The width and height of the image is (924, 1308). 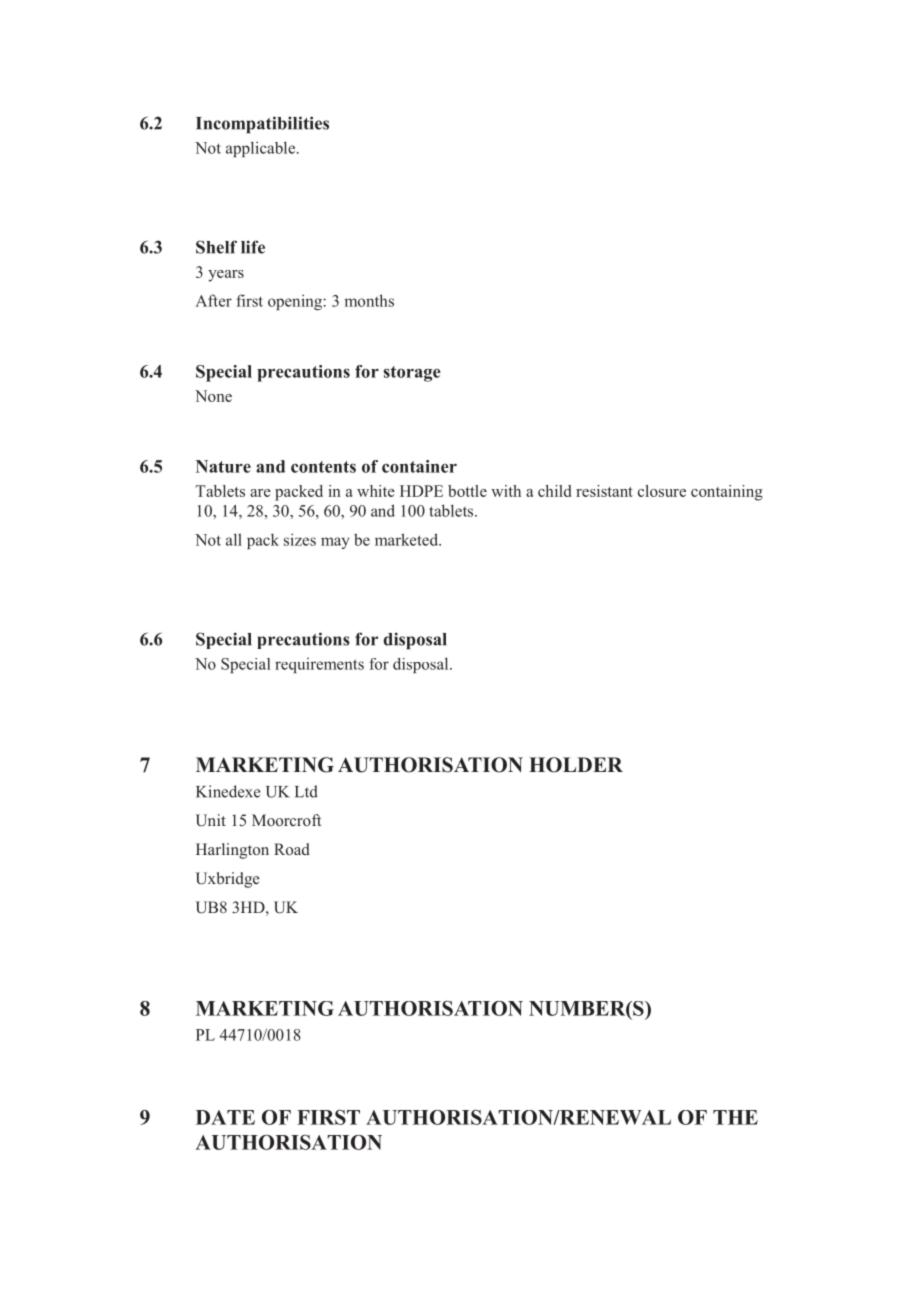 I want to click on months, so click(x=369, y=300).
